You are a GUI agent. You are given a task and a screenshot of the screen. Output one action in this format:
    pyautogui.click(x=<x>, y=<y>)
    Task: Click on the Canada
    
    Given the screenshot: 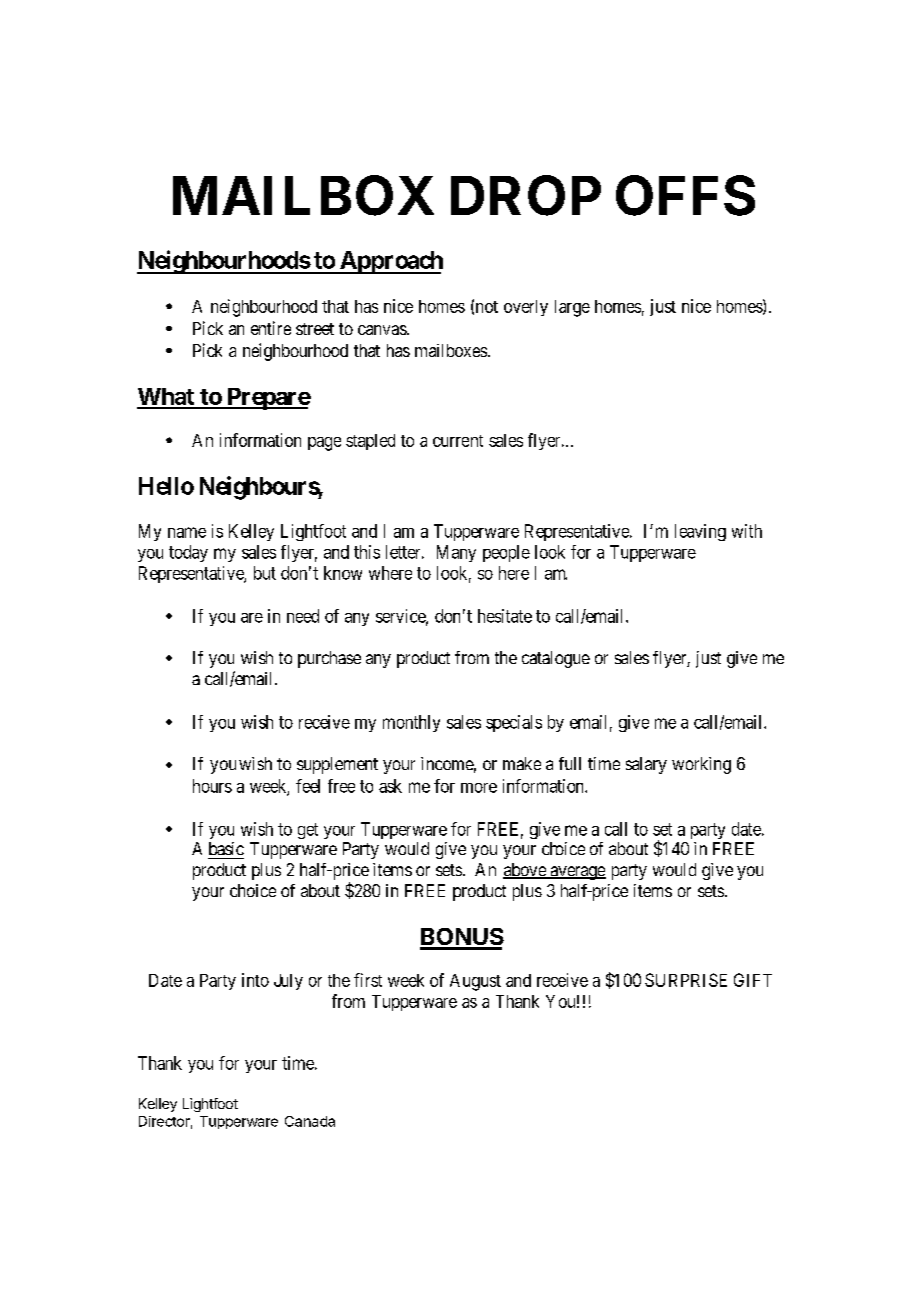 What is the action you would take?
    pyautogui.click(x=310, y=1121)
